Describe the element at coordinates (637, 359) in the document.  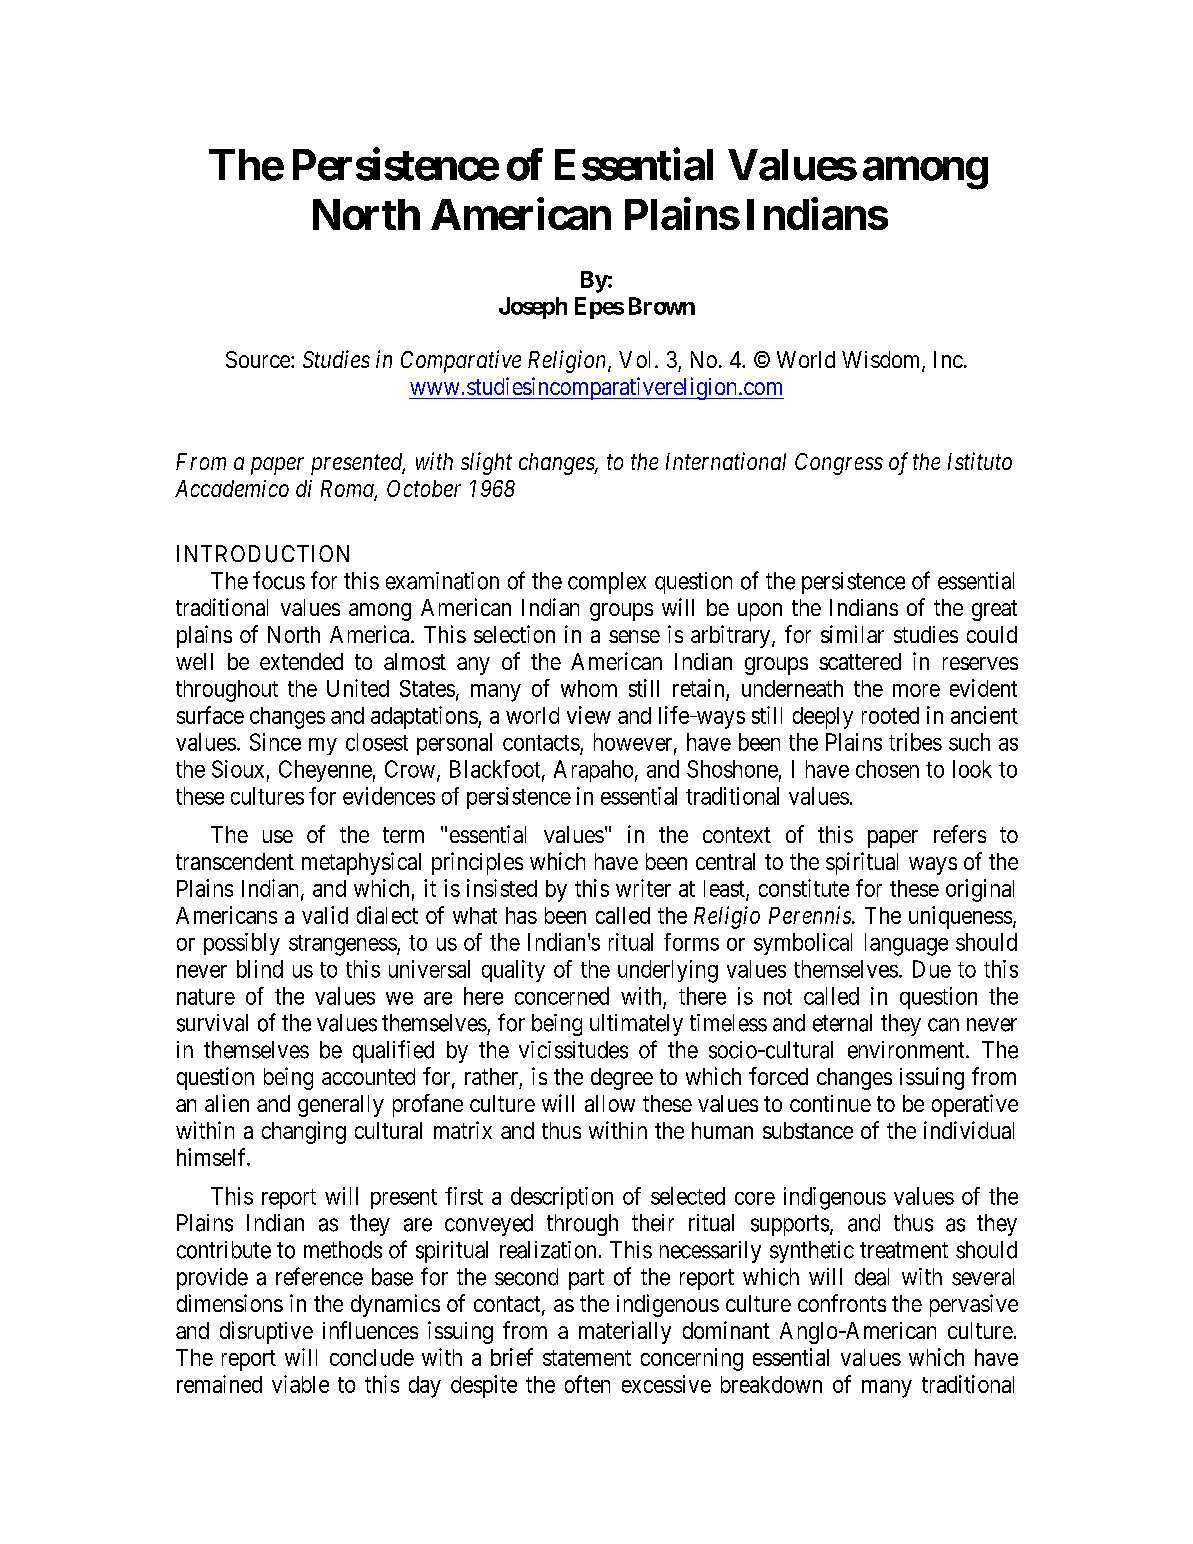
I see `Vol` at that location.
